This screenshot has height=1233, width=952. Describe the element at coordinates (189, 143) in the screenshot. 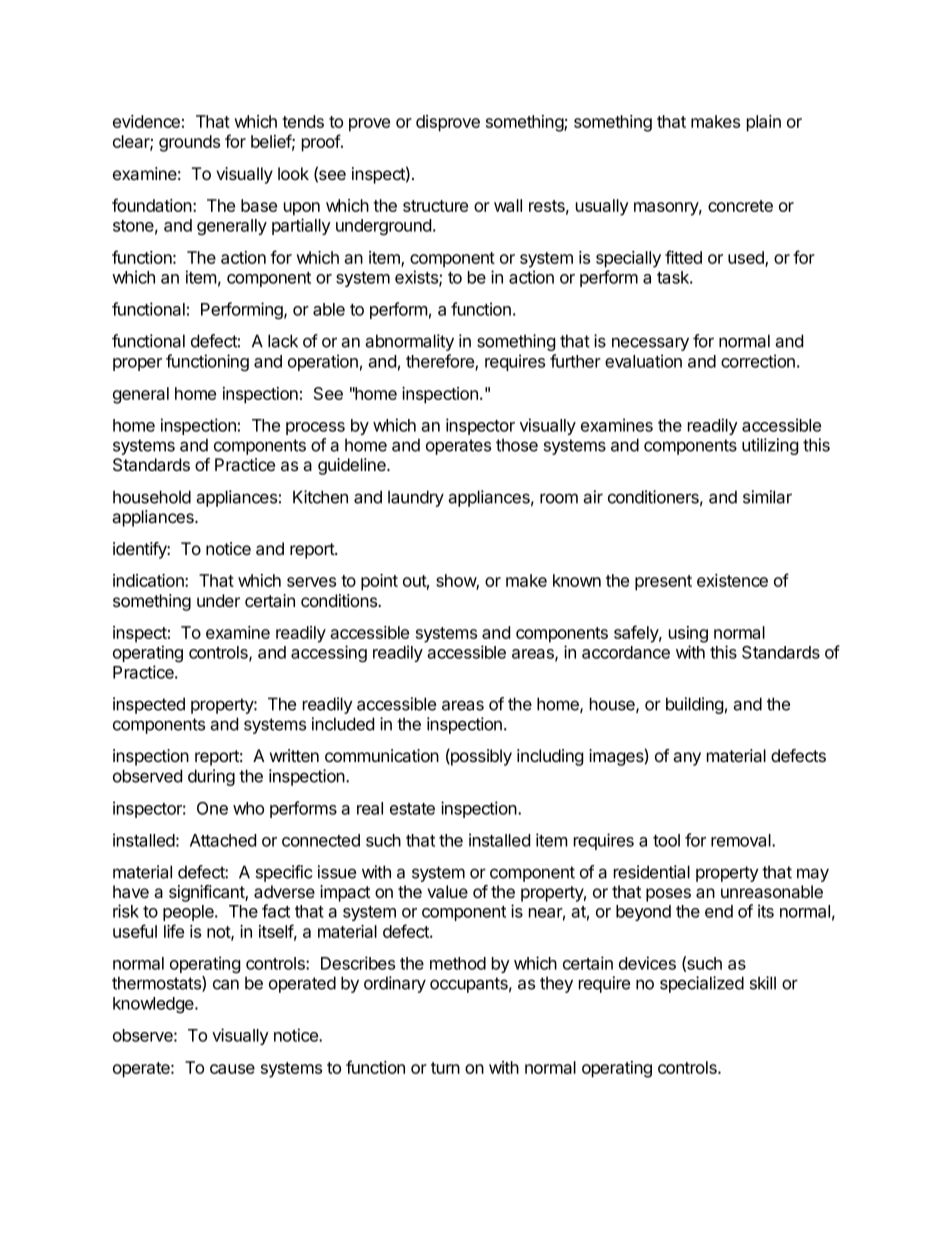

I see `grounds` at that location.
